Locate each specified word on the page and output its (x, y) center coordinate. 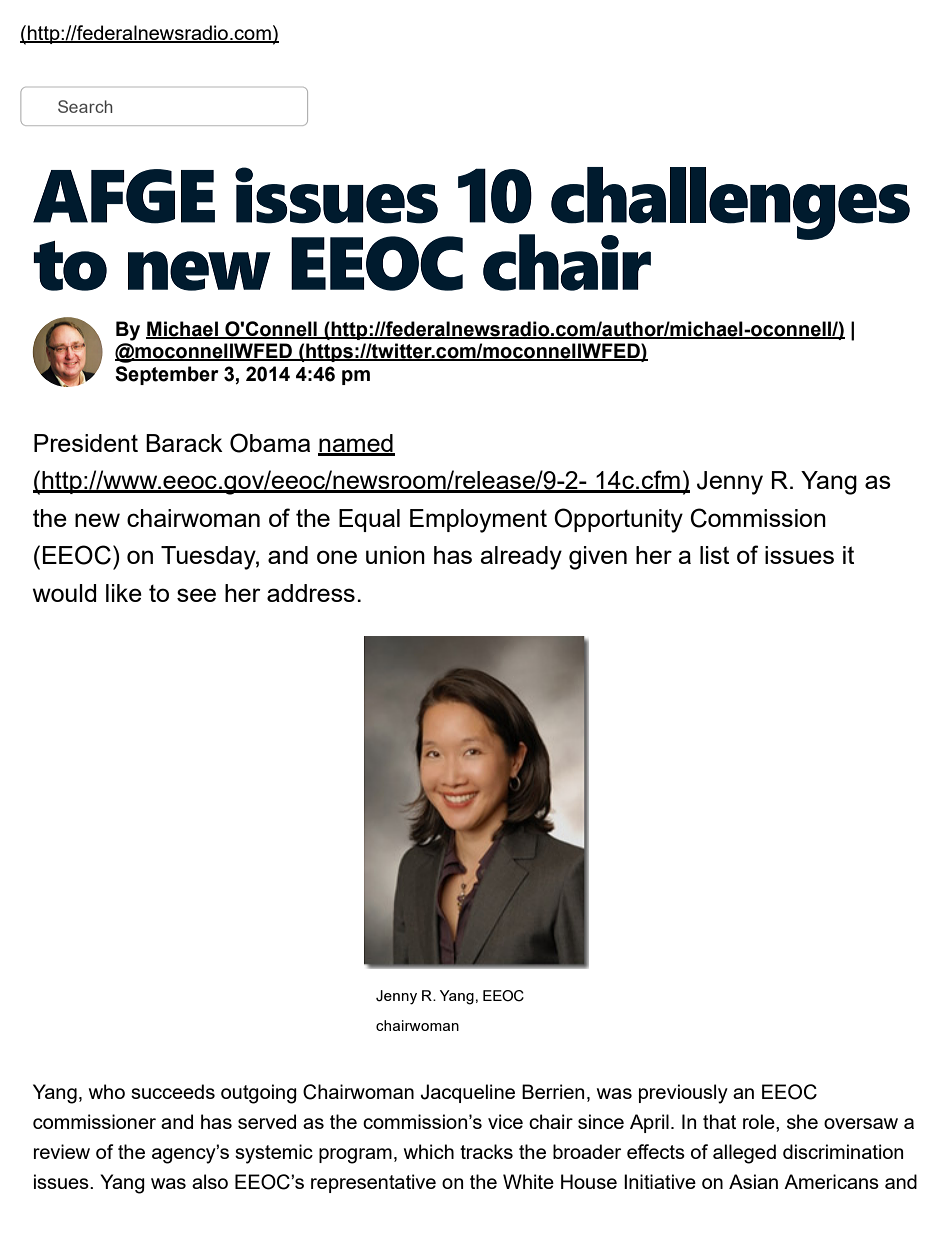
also (210, 1181)
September (167, 375)
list (714, 555)
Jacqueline (468, 1093)
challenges (730, 204)
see (196, 595)
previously (683, 1094)
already (521, 558)
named (356, 444)
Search (85, 106)
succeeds (173, 1091)
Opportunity (618, 520)
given (598, 558)
